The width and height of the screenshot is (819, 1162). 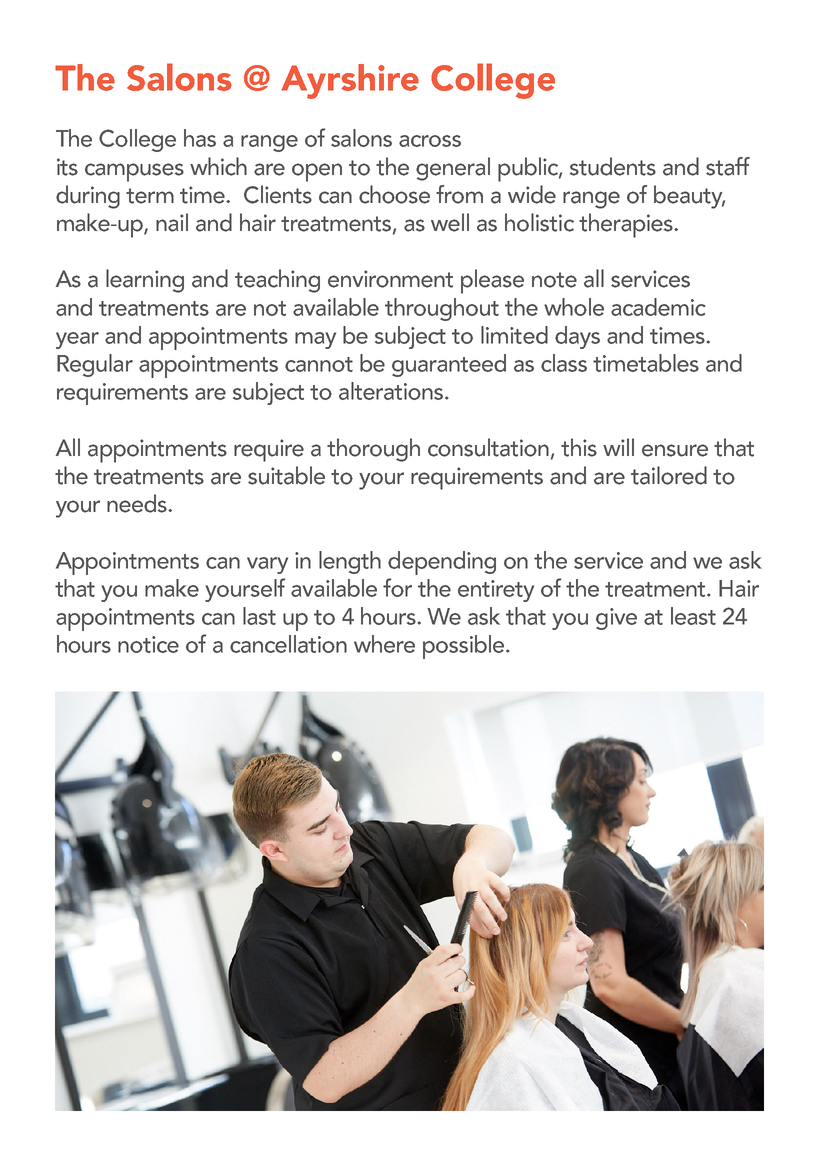 I want to click on campuses, so click(x=134, y=172).
